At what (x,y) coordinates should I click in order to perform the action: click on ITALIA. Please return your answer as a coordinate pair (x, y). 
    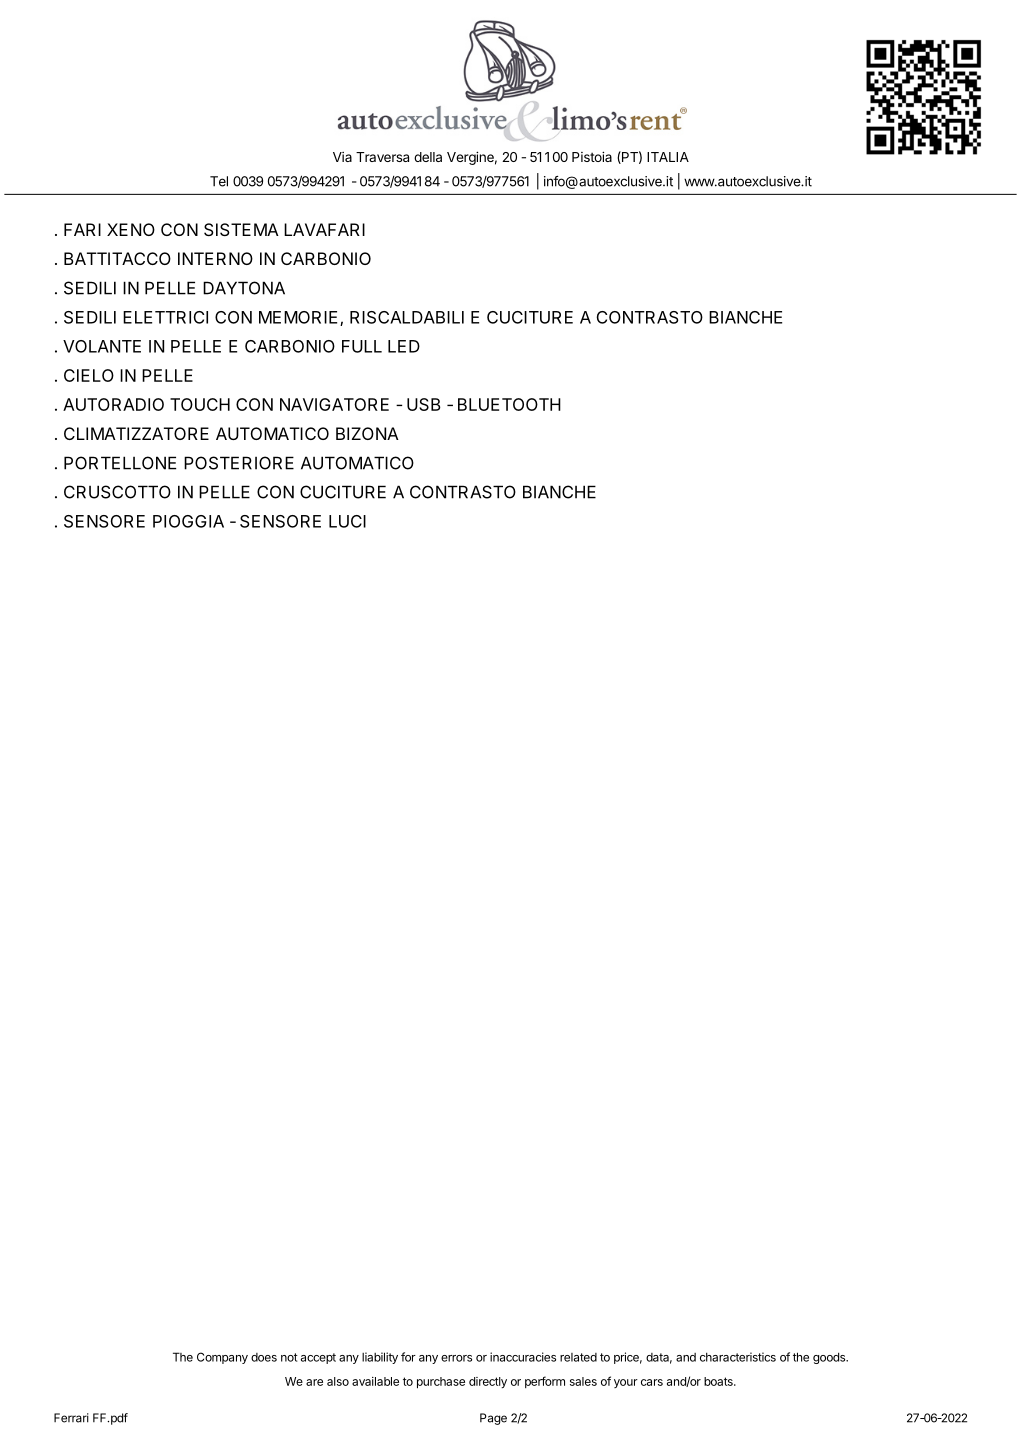
    Looking at the image, I should click on (668, 157).
